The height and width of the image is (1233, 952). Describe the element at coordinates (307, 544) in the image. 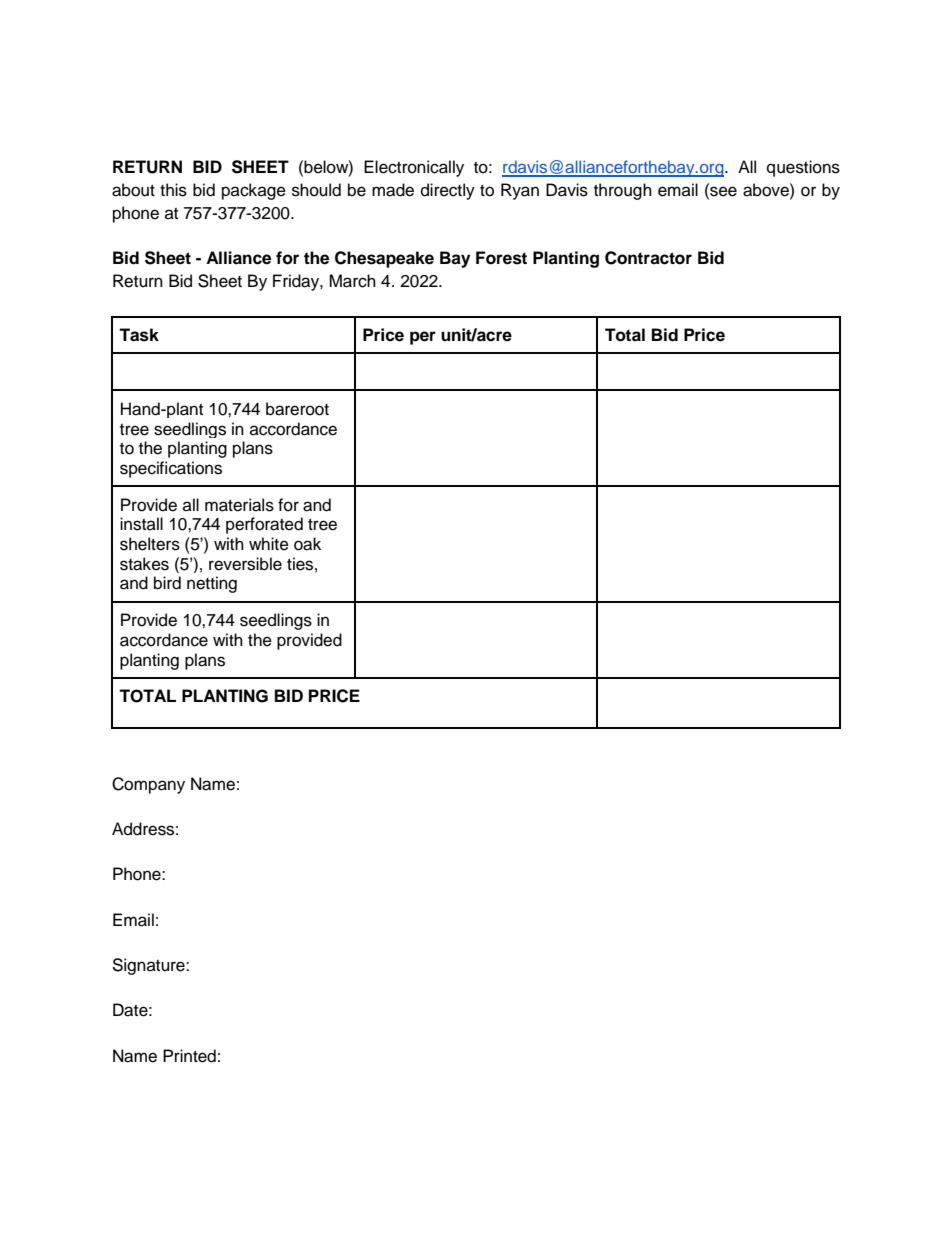

I see `oak` at that location.
